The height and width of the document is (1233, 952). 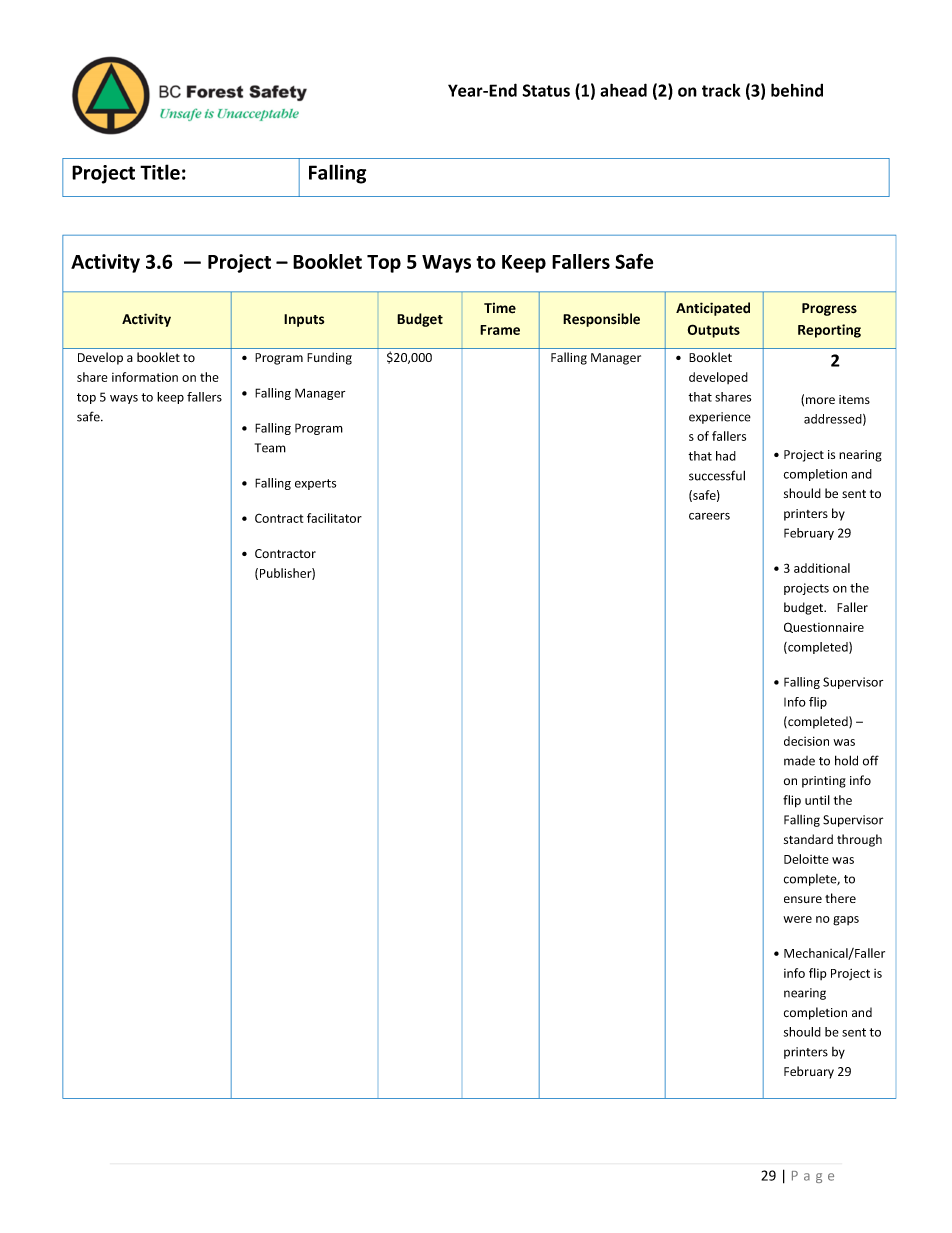 What do you see at coordinates (709, 516) in the document?
I see `careers` at bounding box center [709, 516].
